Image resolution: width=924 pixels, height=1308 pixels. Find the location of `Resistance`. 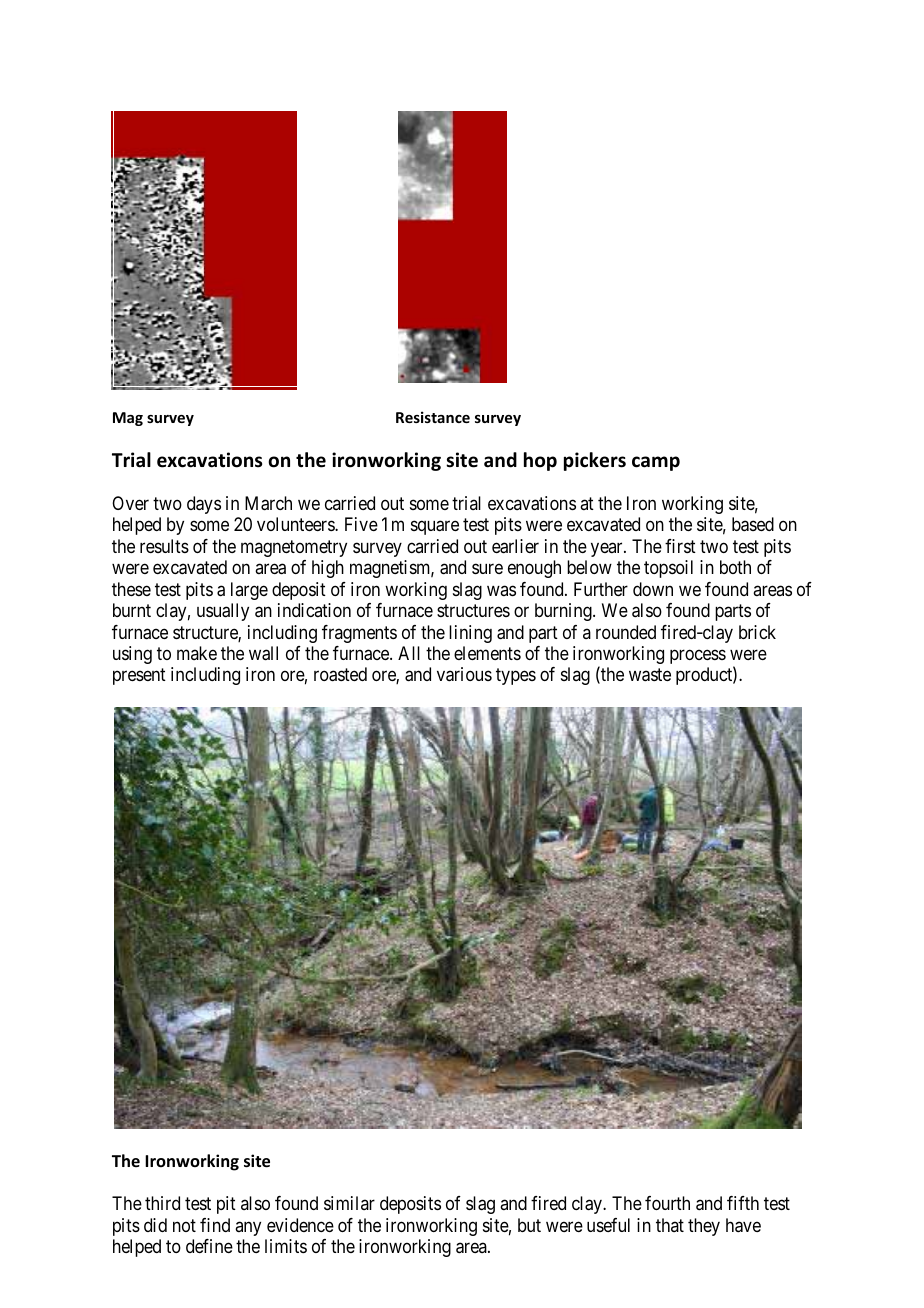

Resistance is located at coordinates (433, 417).
